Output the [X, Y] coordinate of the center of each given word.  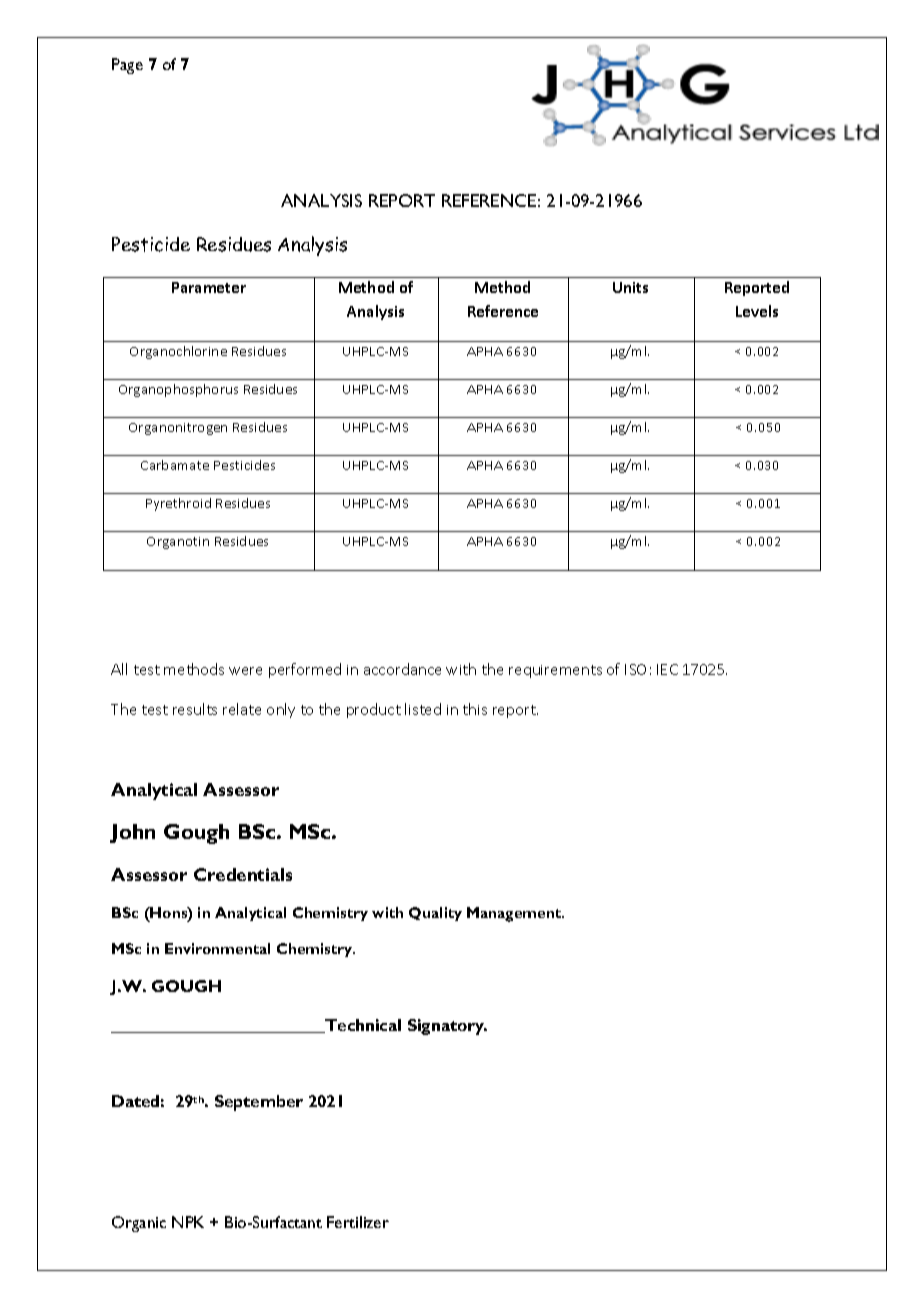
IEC [667, 669]
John [132, 833]
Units [630, 287]
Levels [757, 311]
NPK [188, 1222]
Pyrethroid [178, 504]
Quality [435, 914]
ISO [635, 669]
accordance [402, 669]
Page [127, 66]
